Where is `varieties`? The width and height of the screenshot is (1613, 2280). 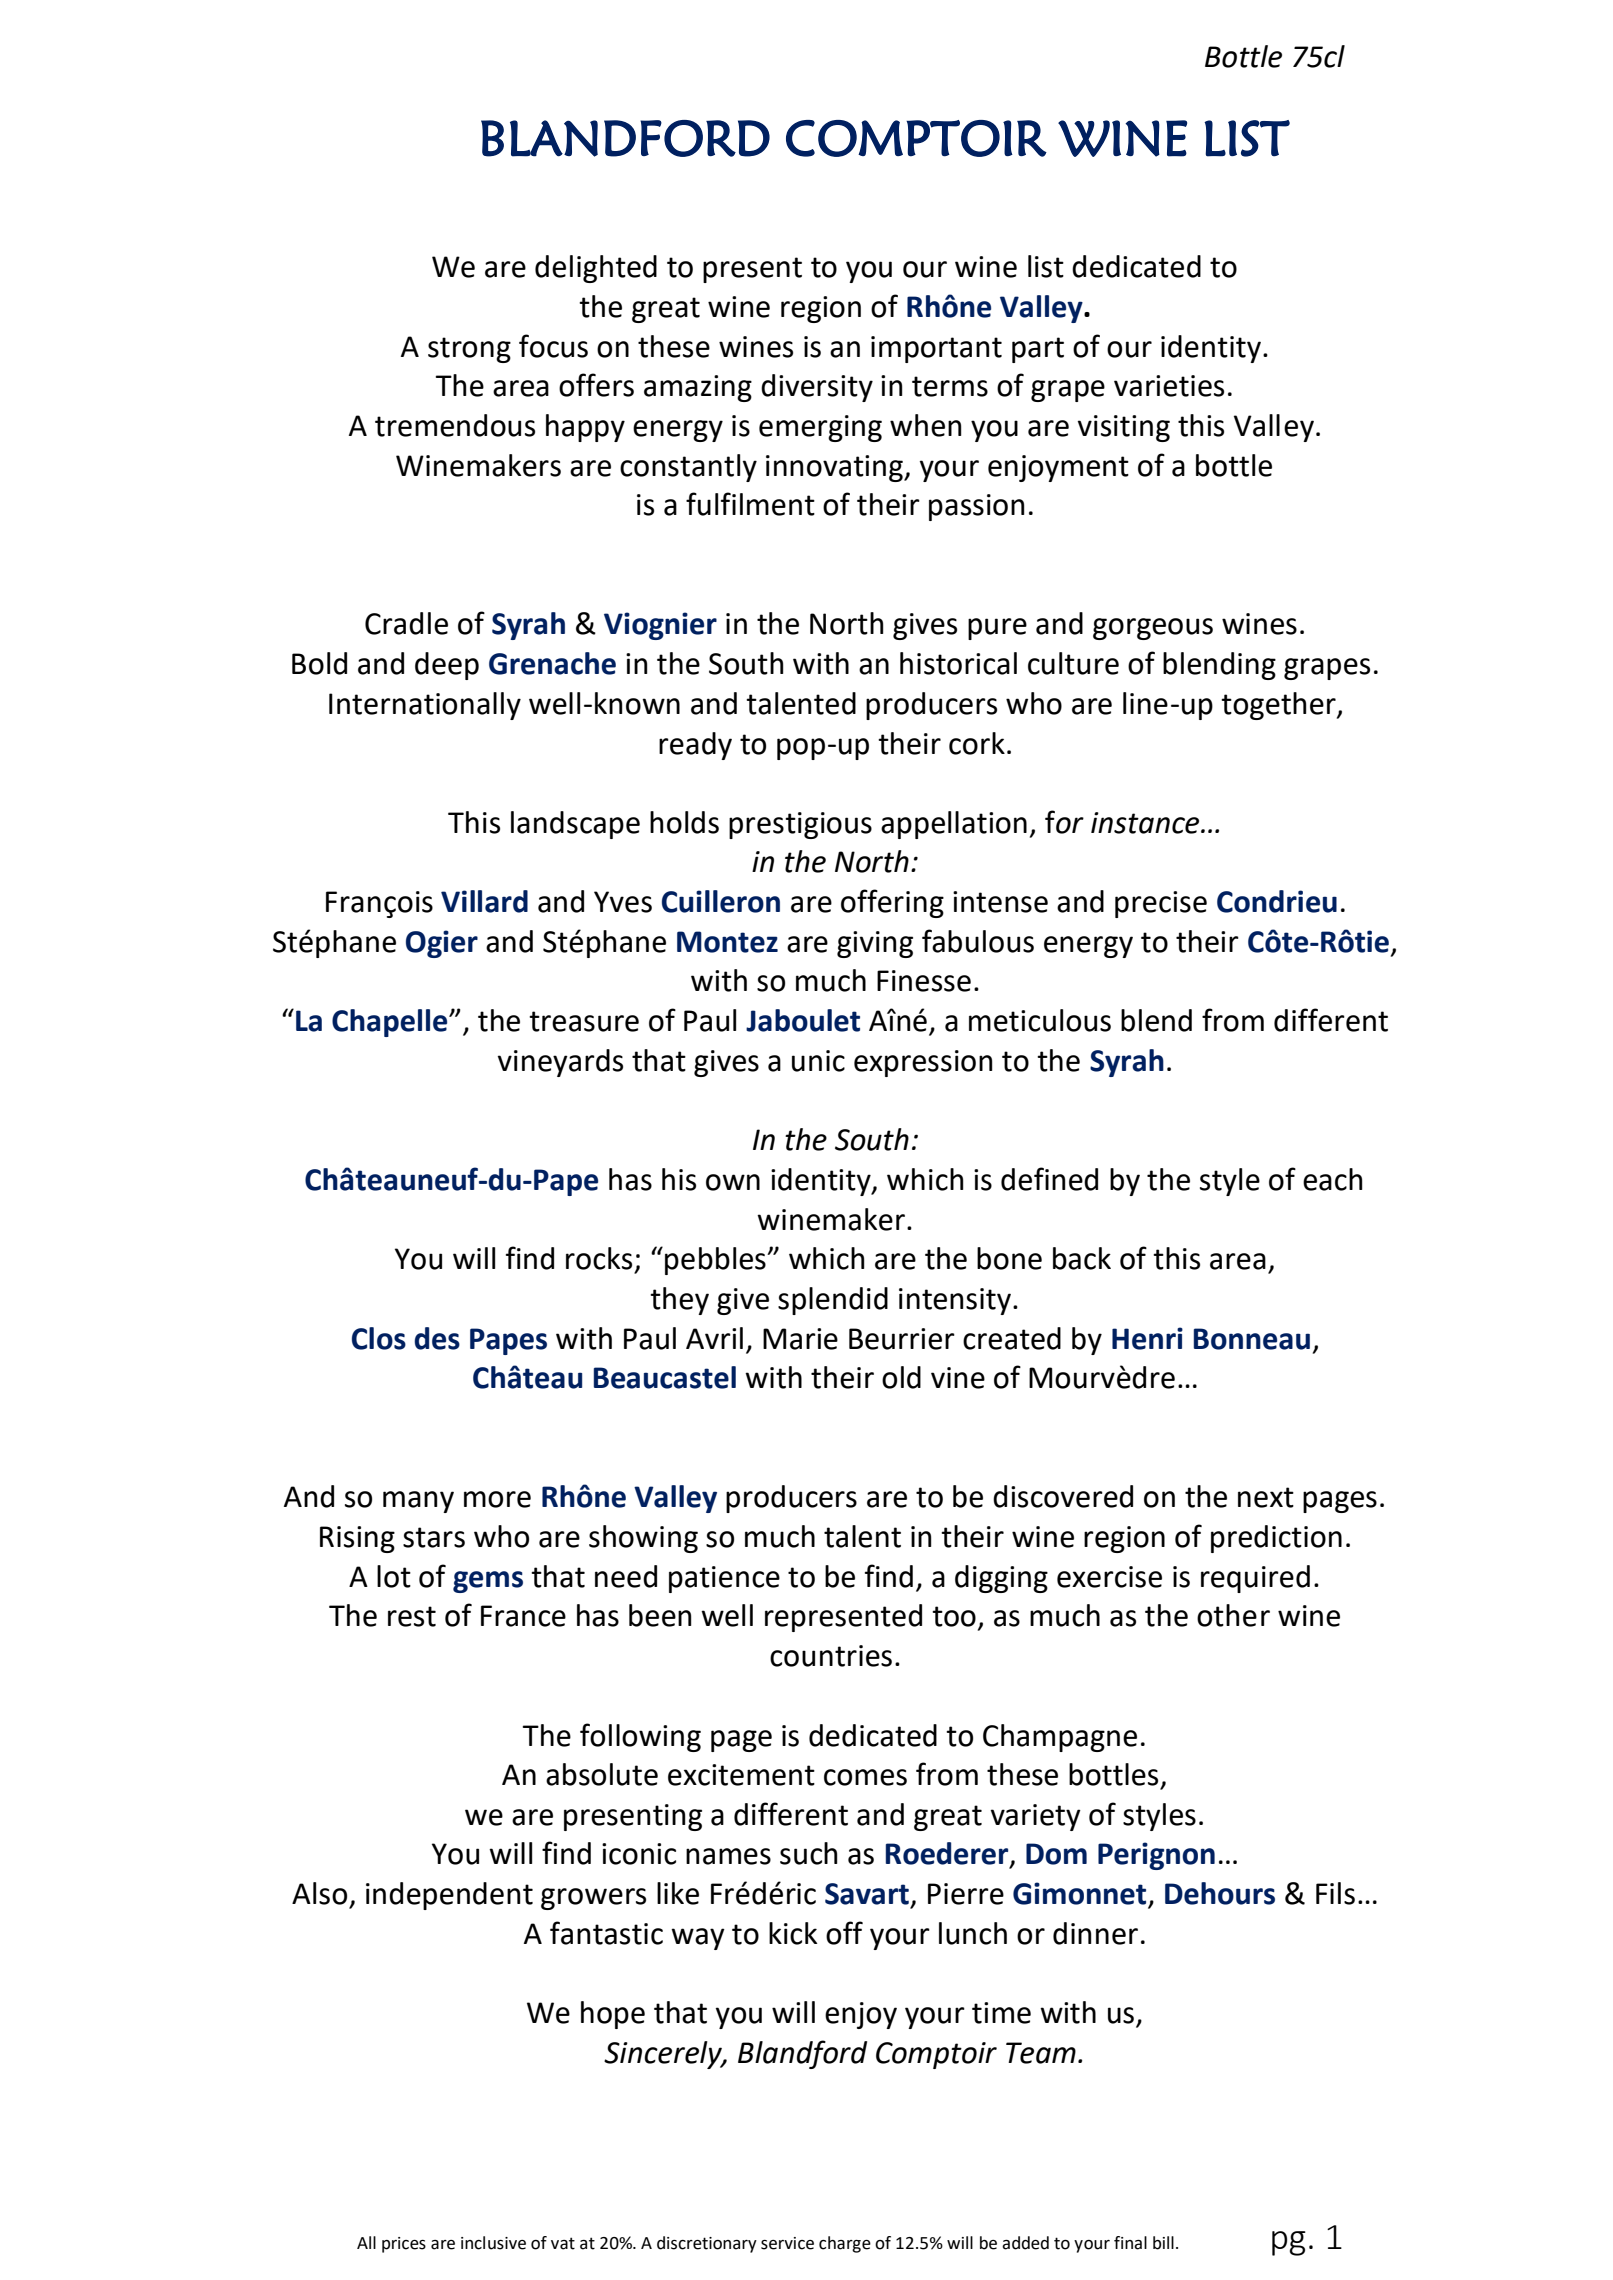
varieties is located at coordinates (1169, 386).
